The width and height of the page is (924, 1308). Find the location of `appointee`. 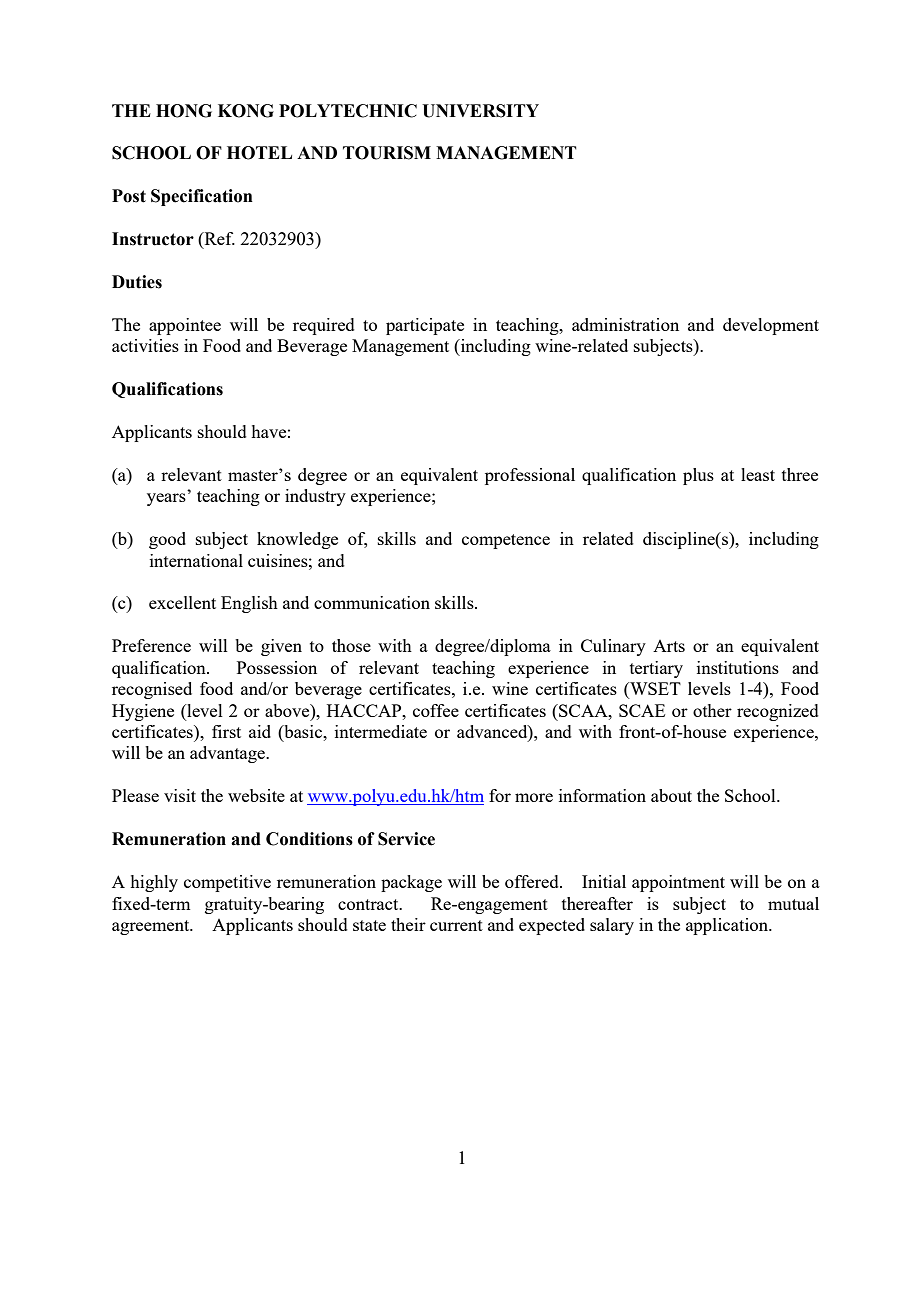

appointee is located at coordinates (185, 326).
